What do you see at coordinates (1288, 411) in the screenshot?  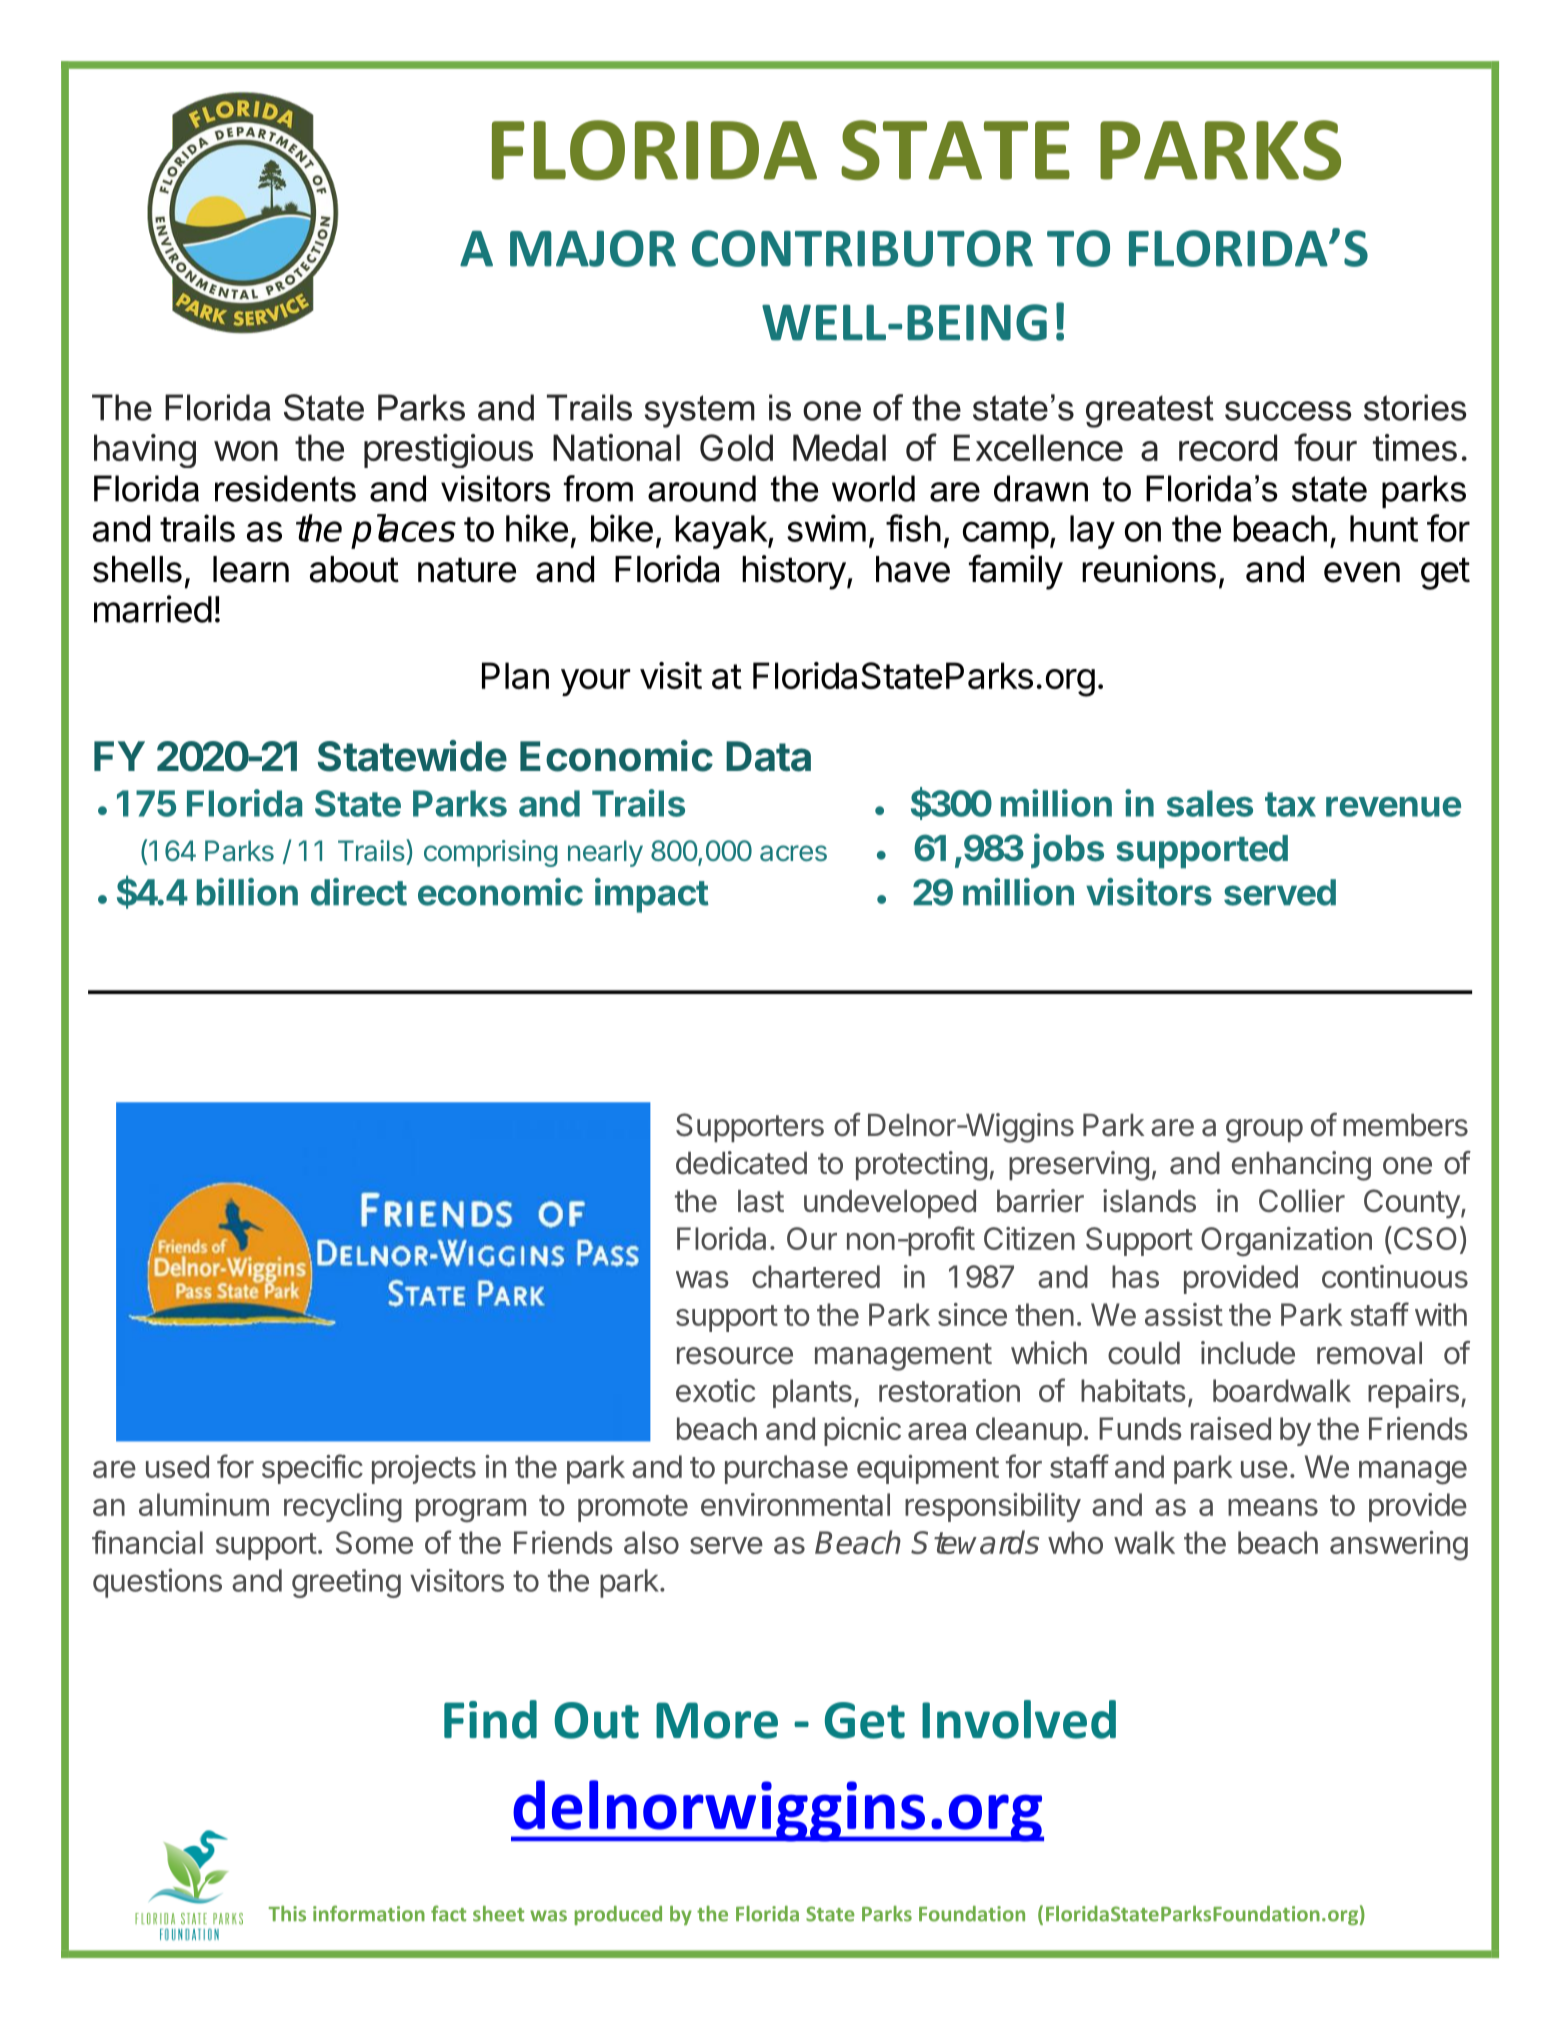 I see `success` at bounding box center [1288, 411].
